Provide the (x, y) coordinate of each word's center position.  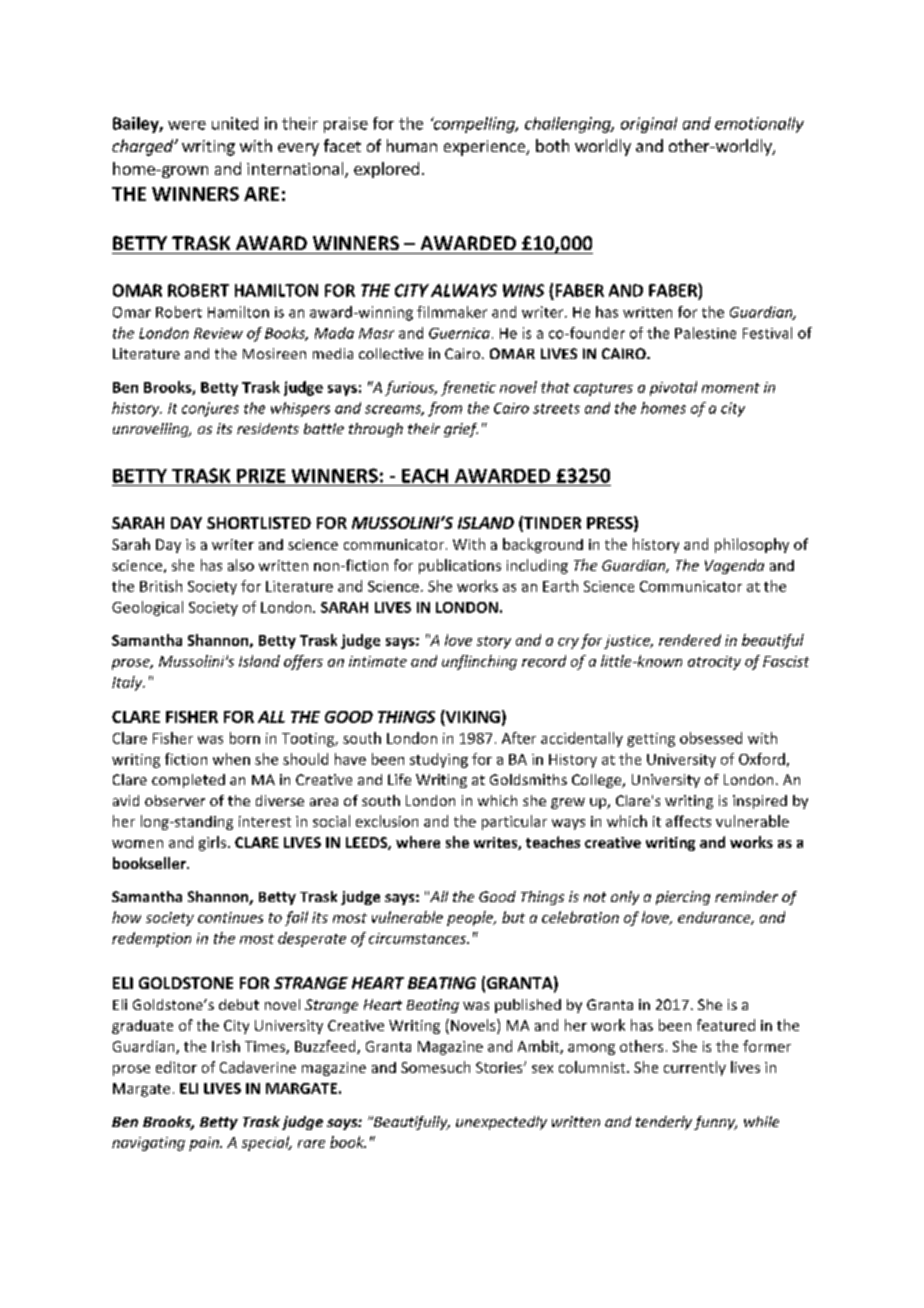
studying (439, 760)
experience (485, 148)
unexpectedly (501, 1123)
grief (461, 430)
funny (715, 1123)
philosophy (752, 545)
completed (188, 781)
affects (688, 821)
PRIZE (261, 476)
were (187, 125)
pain (205, 1144)
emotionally (759, 125)
